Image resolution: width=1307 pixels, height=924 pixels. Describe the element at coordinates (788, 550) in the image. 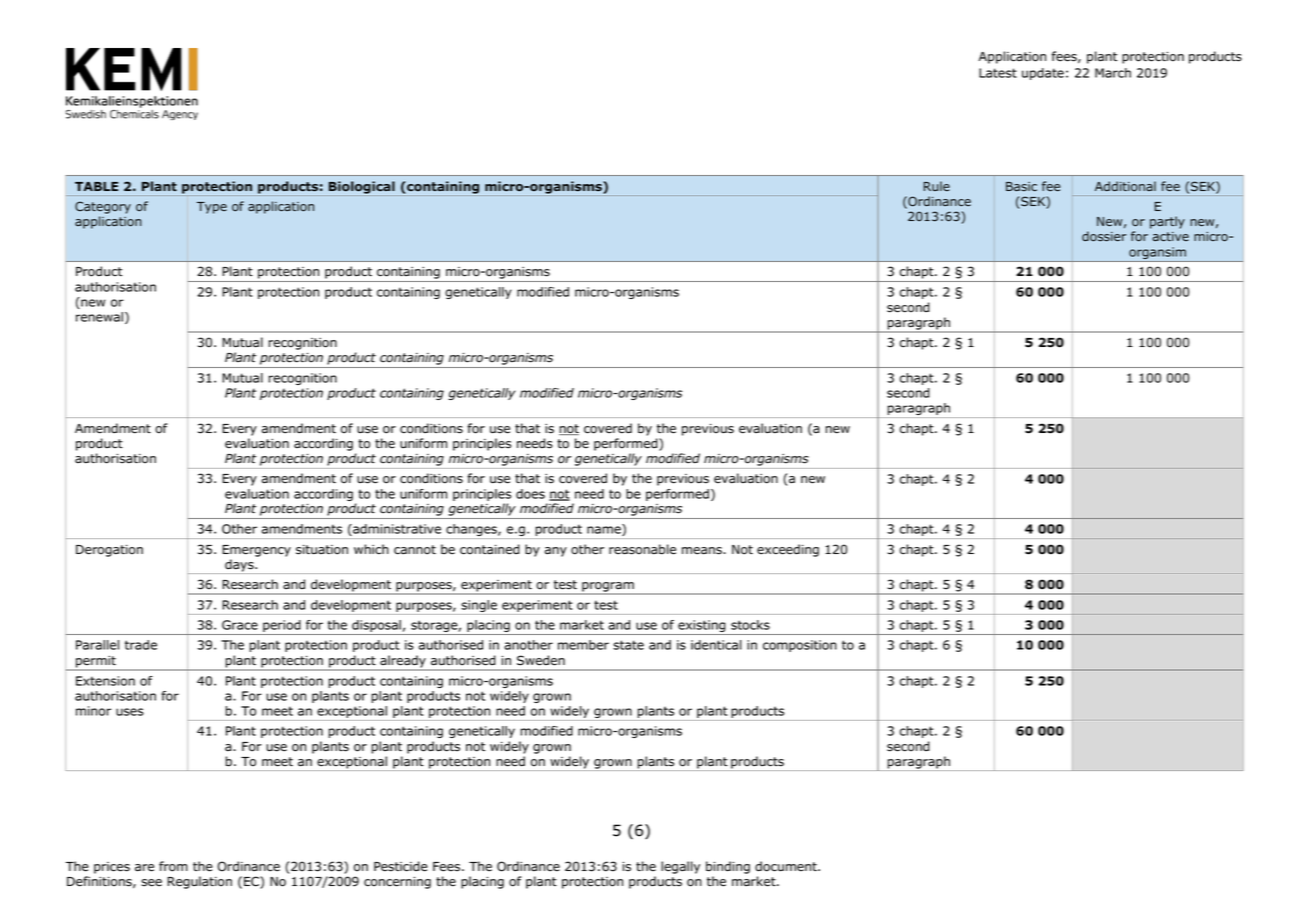

I see `exceeding` at that location.
